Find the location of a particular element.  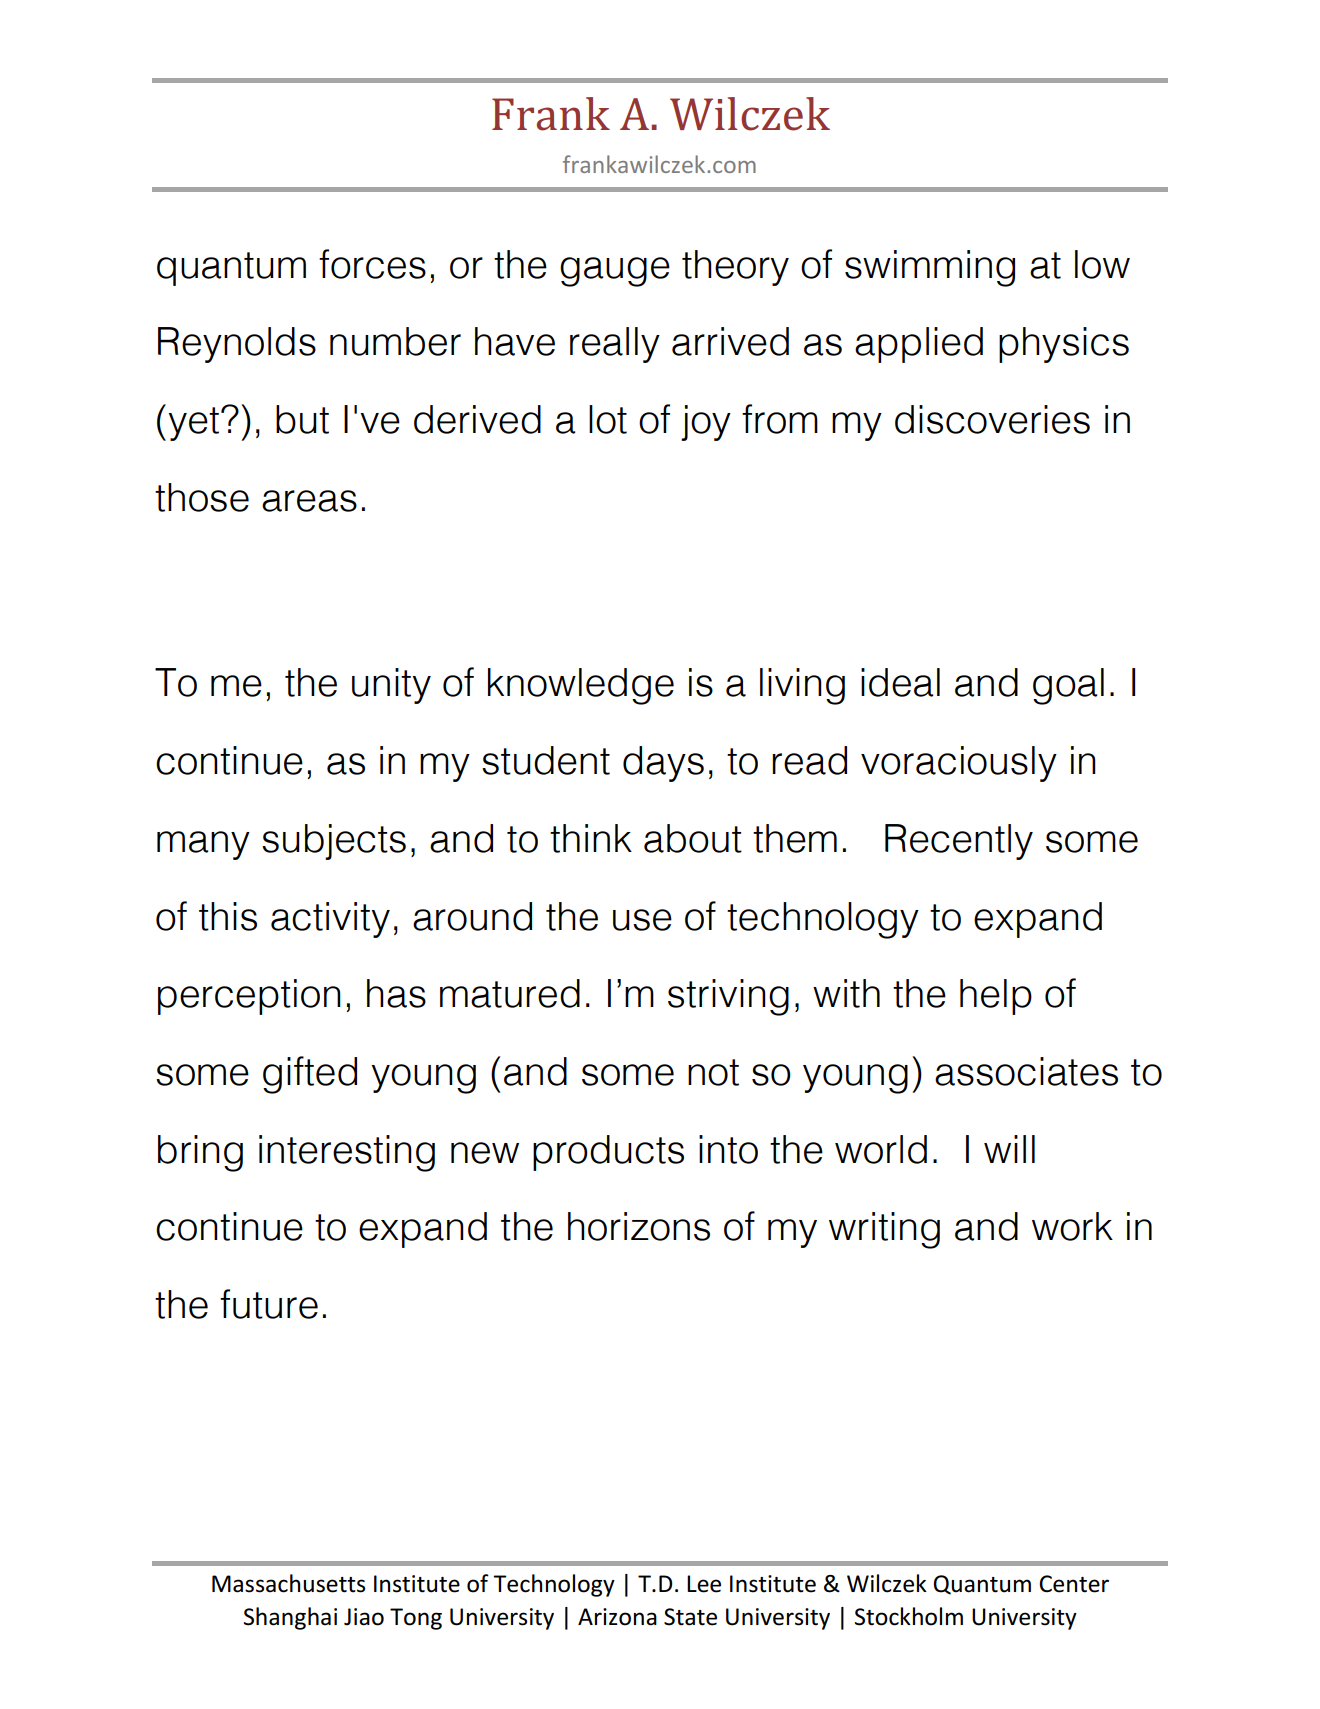

gauge is located at coordinates (615, 272).
